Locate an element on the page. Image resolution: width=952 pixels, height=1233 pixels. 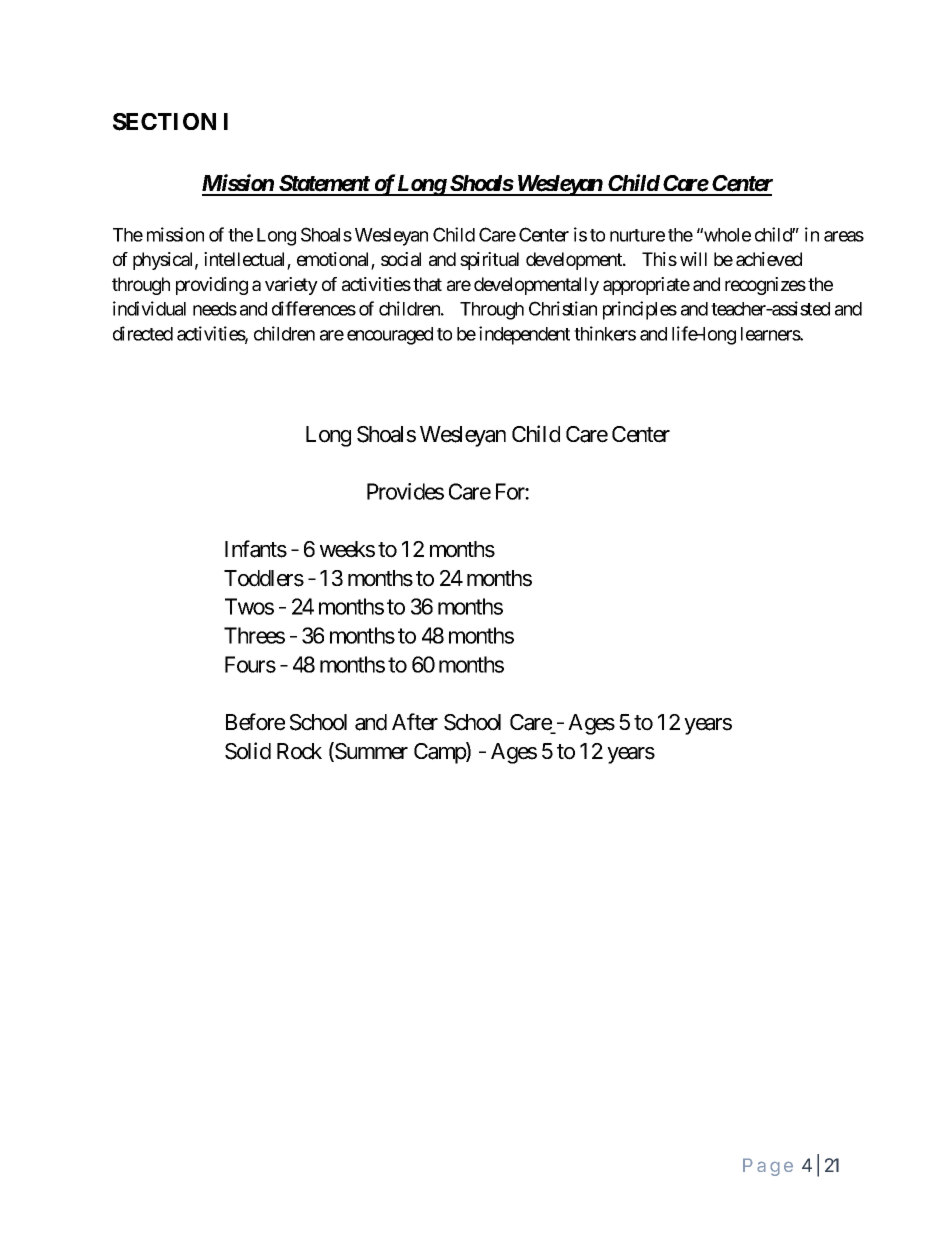
independent is located at coordinates (524, 335).
